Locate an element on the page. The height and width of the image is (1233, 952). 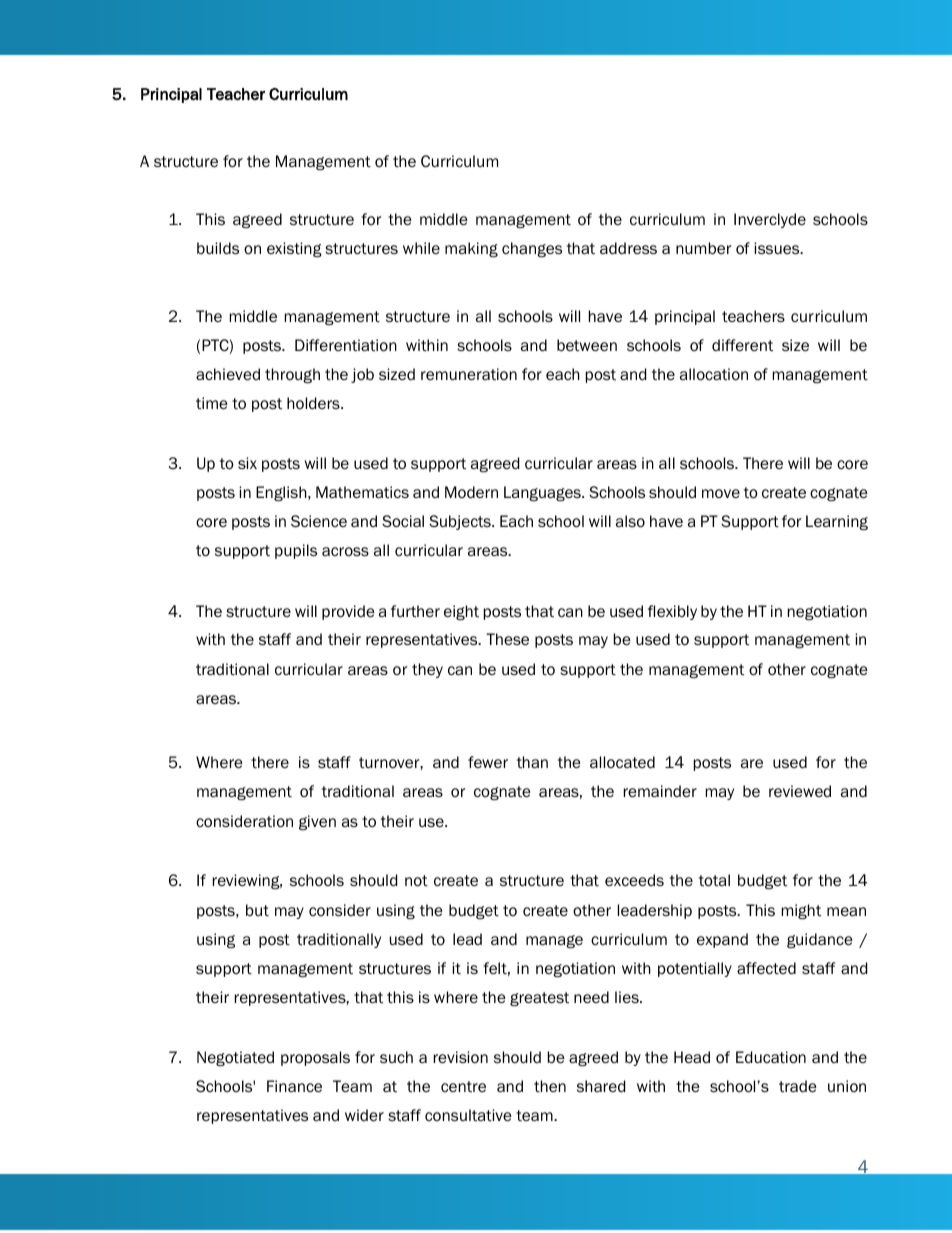
English is located at coordinates (282, 493).
